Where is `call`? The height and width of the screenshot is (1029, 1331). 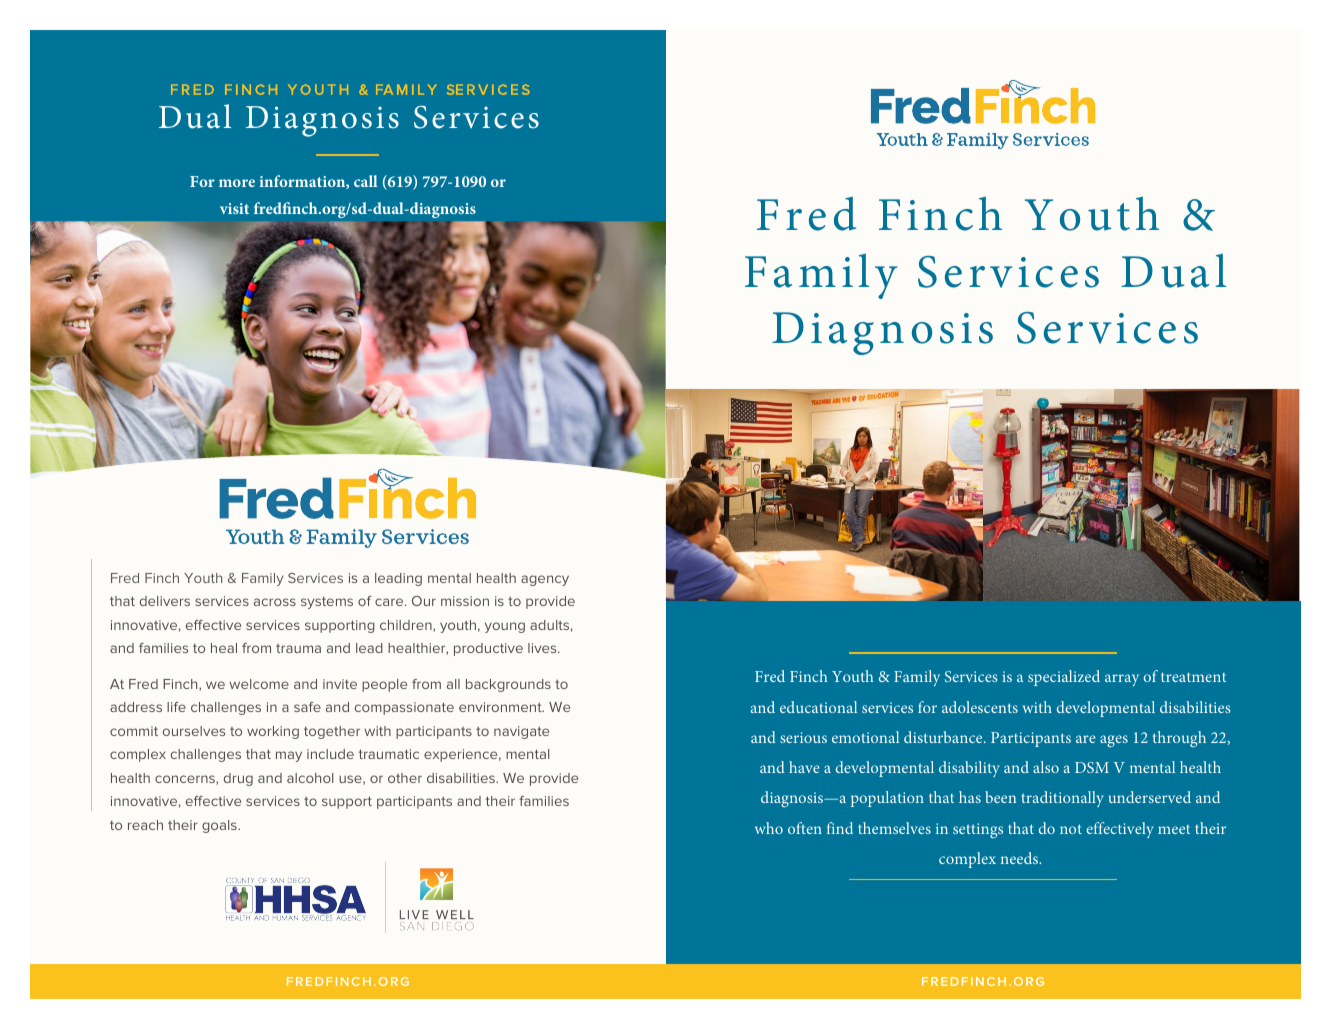
call is located at coordinates (366, 181).
